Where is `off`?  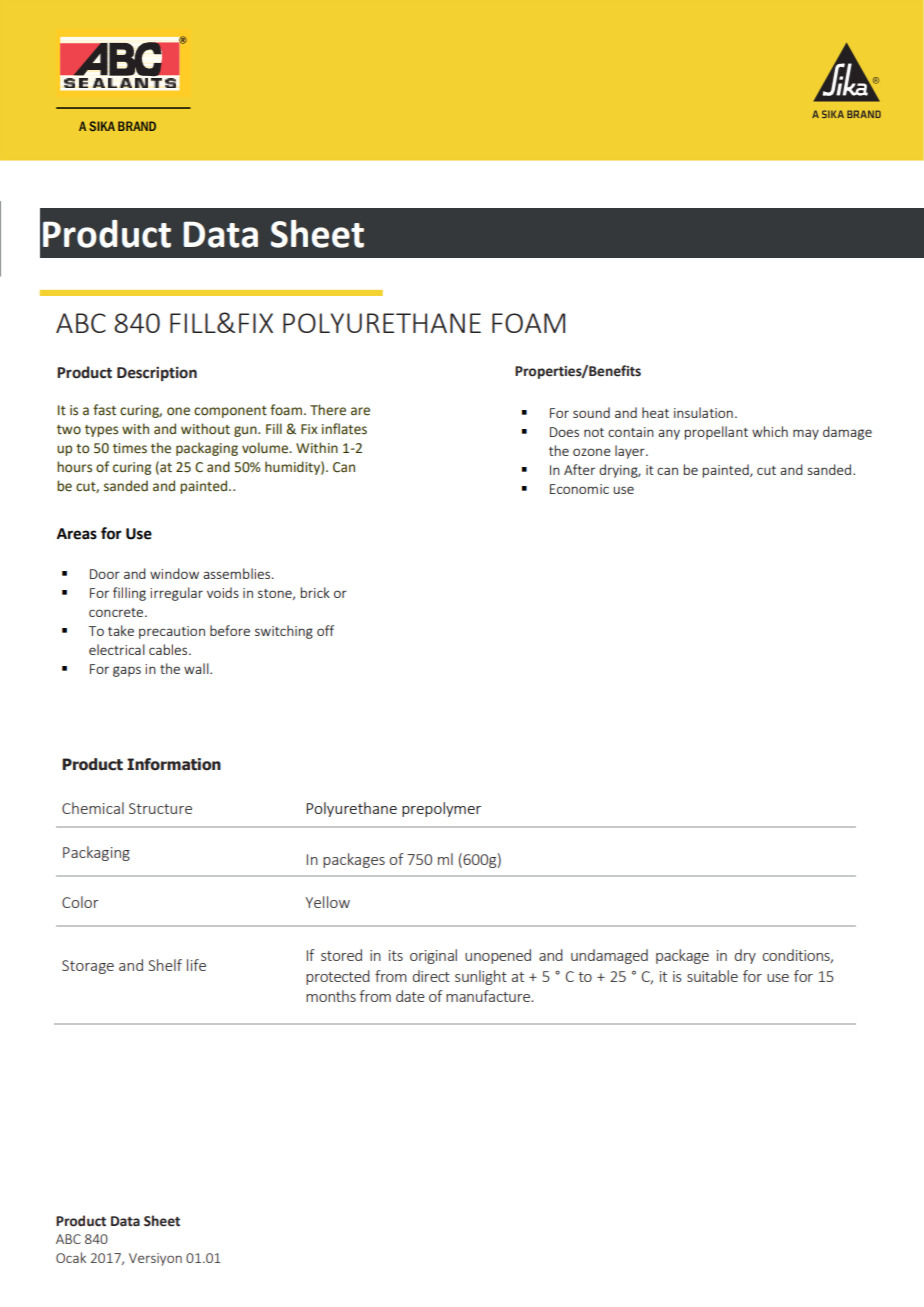
off is located at coordinates (325, 630).
